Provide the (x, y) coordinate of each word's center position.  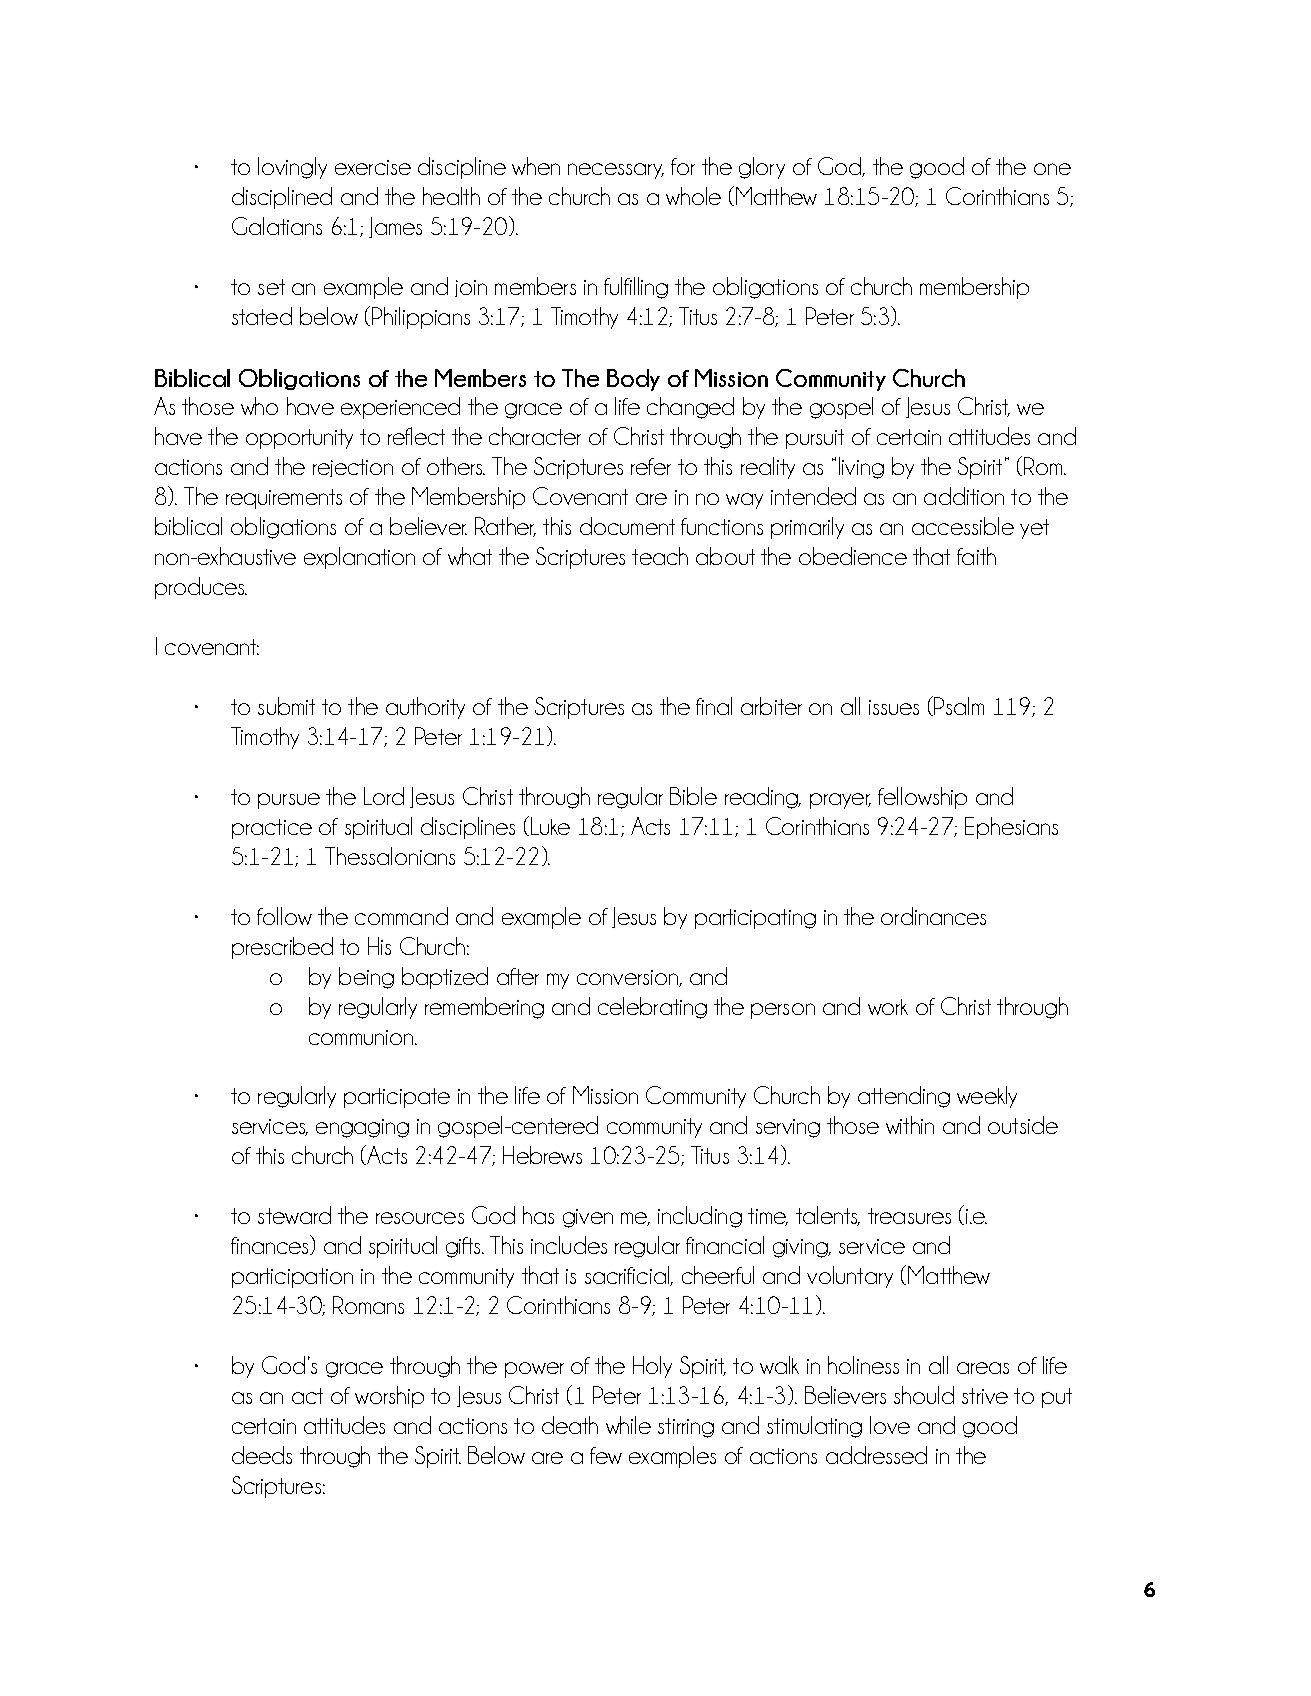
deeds (262, 1455)
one (1052, 169)
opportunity (299, 439)
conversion (629, 978)
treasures (909, 1216)
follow (284, 916)
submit (286, 706)
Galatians (277, 226)
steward (294, 1215)
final (714, 706)
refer (651, 466)
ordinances (933, 916)
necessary (616, 171)
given (588, 1218)
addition (964, 496)
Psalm (959, 706)
